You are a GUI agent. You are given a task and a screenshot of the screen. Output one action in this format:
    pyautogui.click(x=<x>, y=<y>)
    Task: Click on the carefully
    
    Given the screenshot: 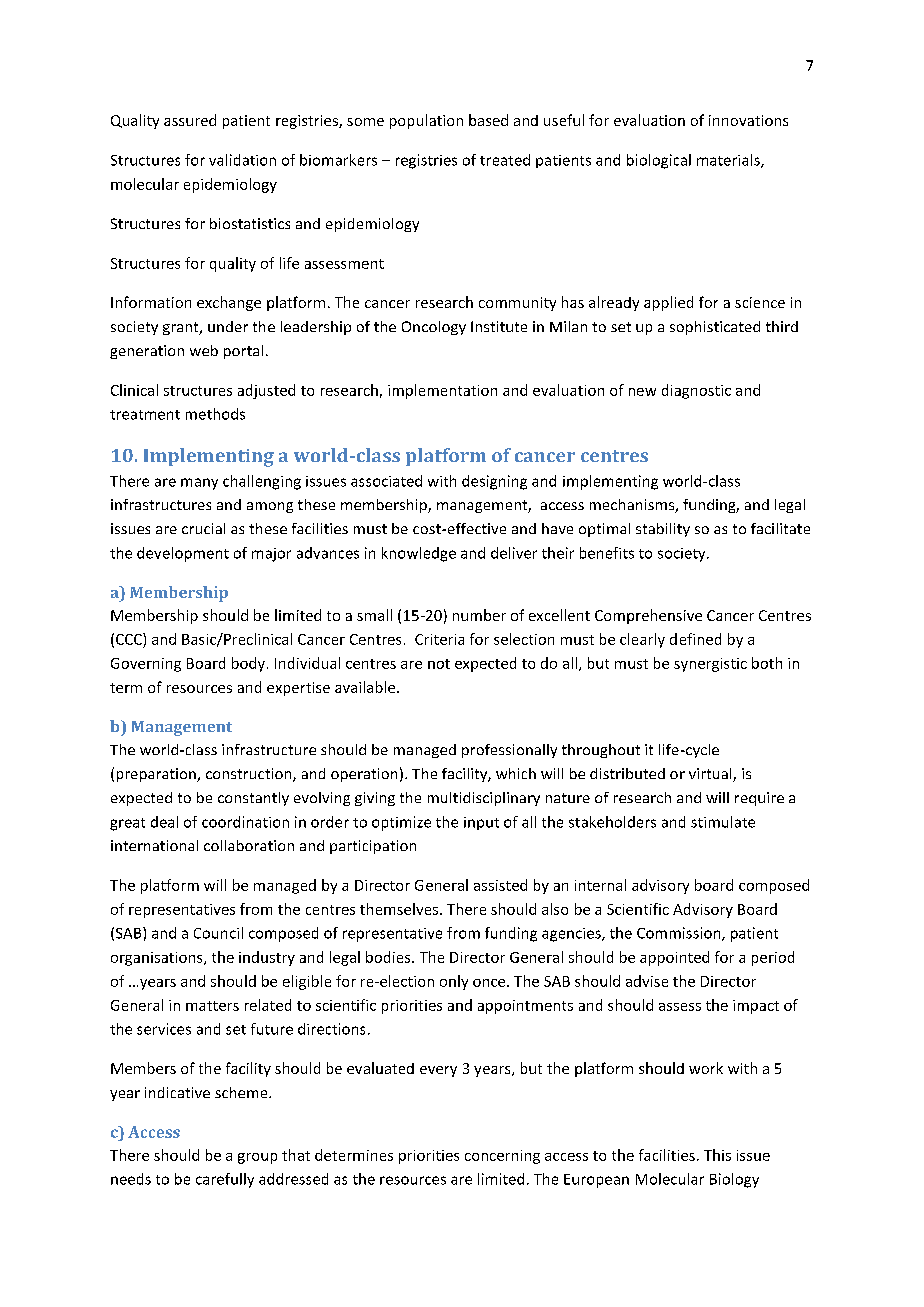 What is the action you would take?
    pyautogui.click(x=225, y=1180)
